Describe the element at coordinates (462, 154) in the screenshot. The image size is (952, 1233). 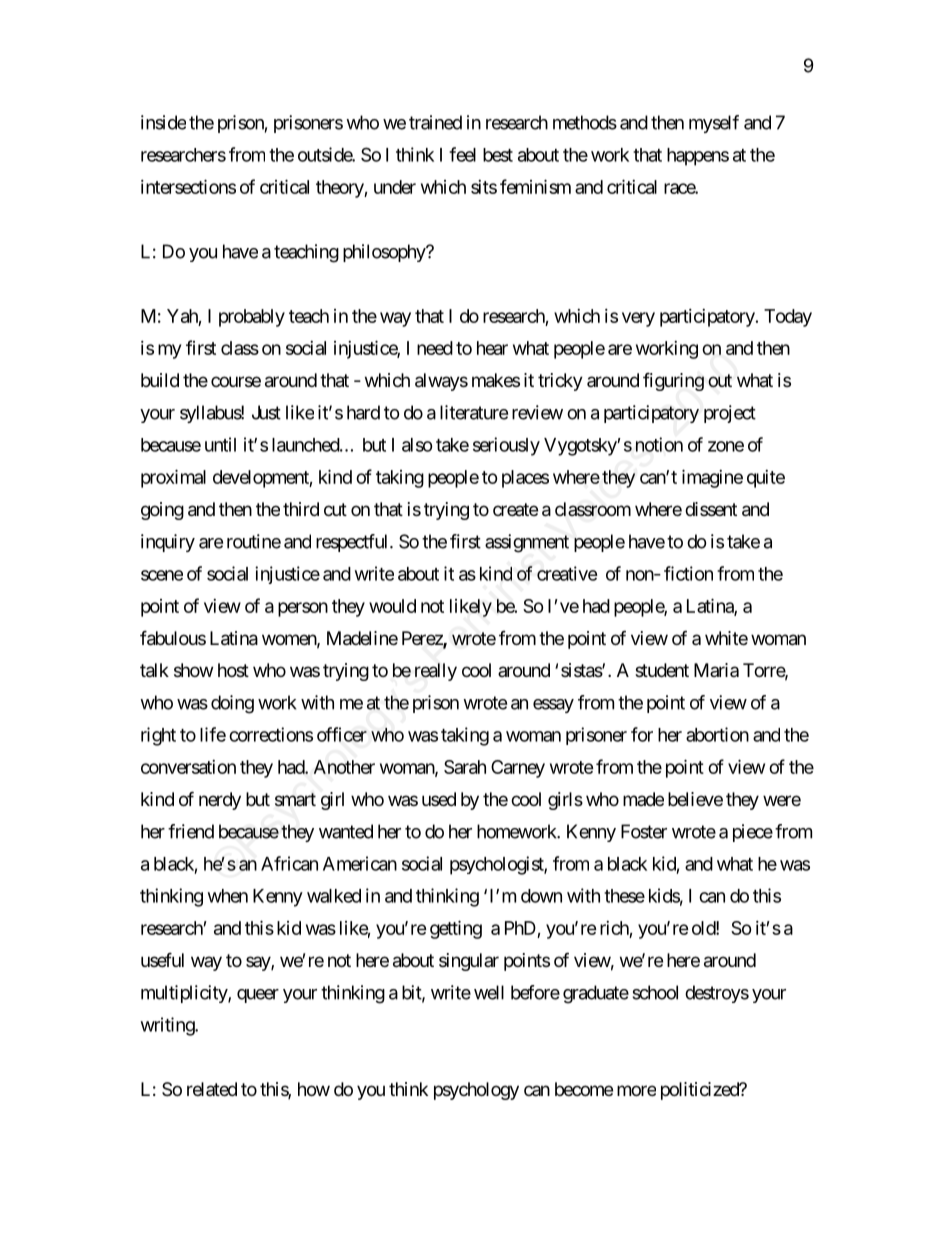
I see `feel` at that location.
